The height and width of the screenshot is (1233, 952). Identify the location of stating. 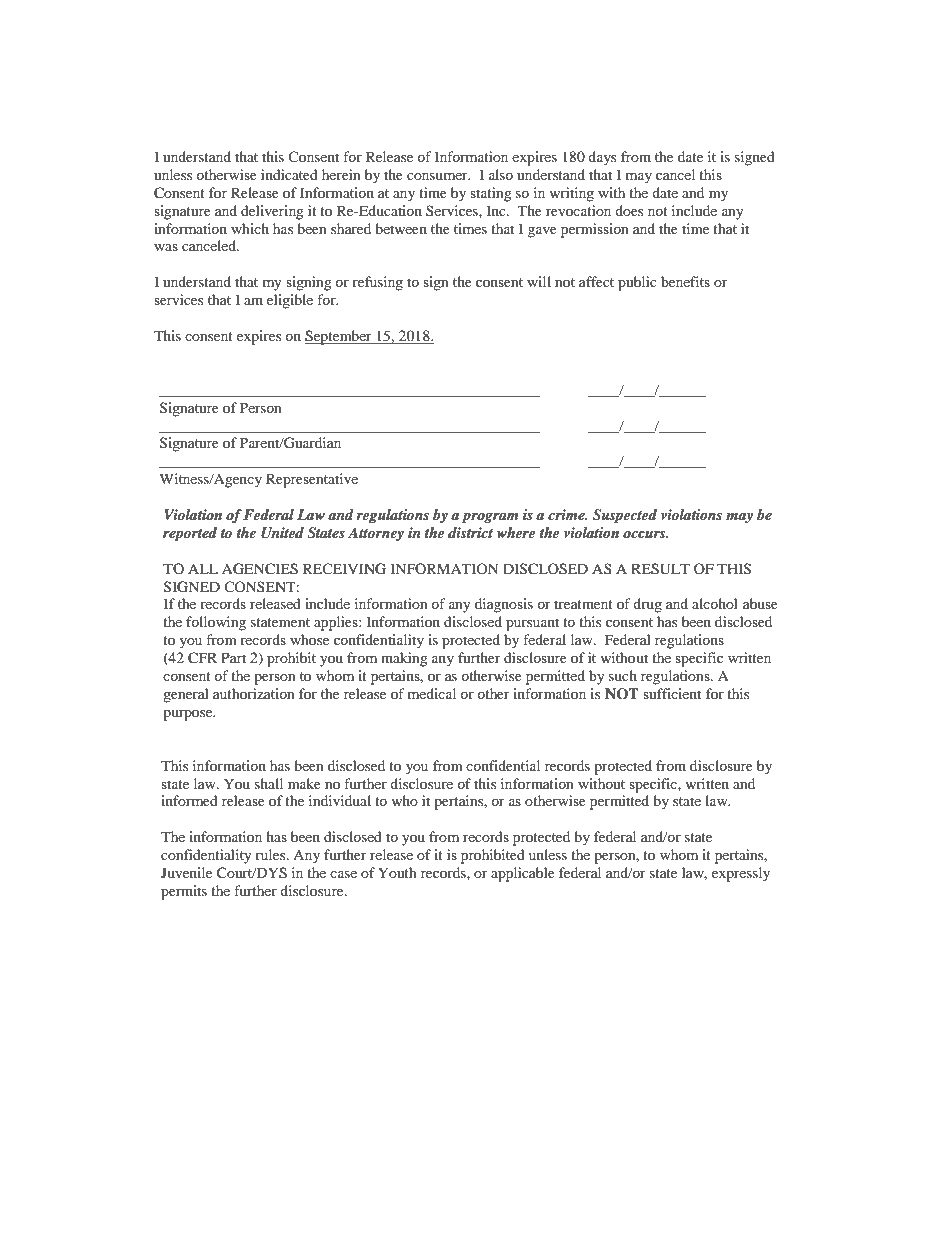
(491, 194).
